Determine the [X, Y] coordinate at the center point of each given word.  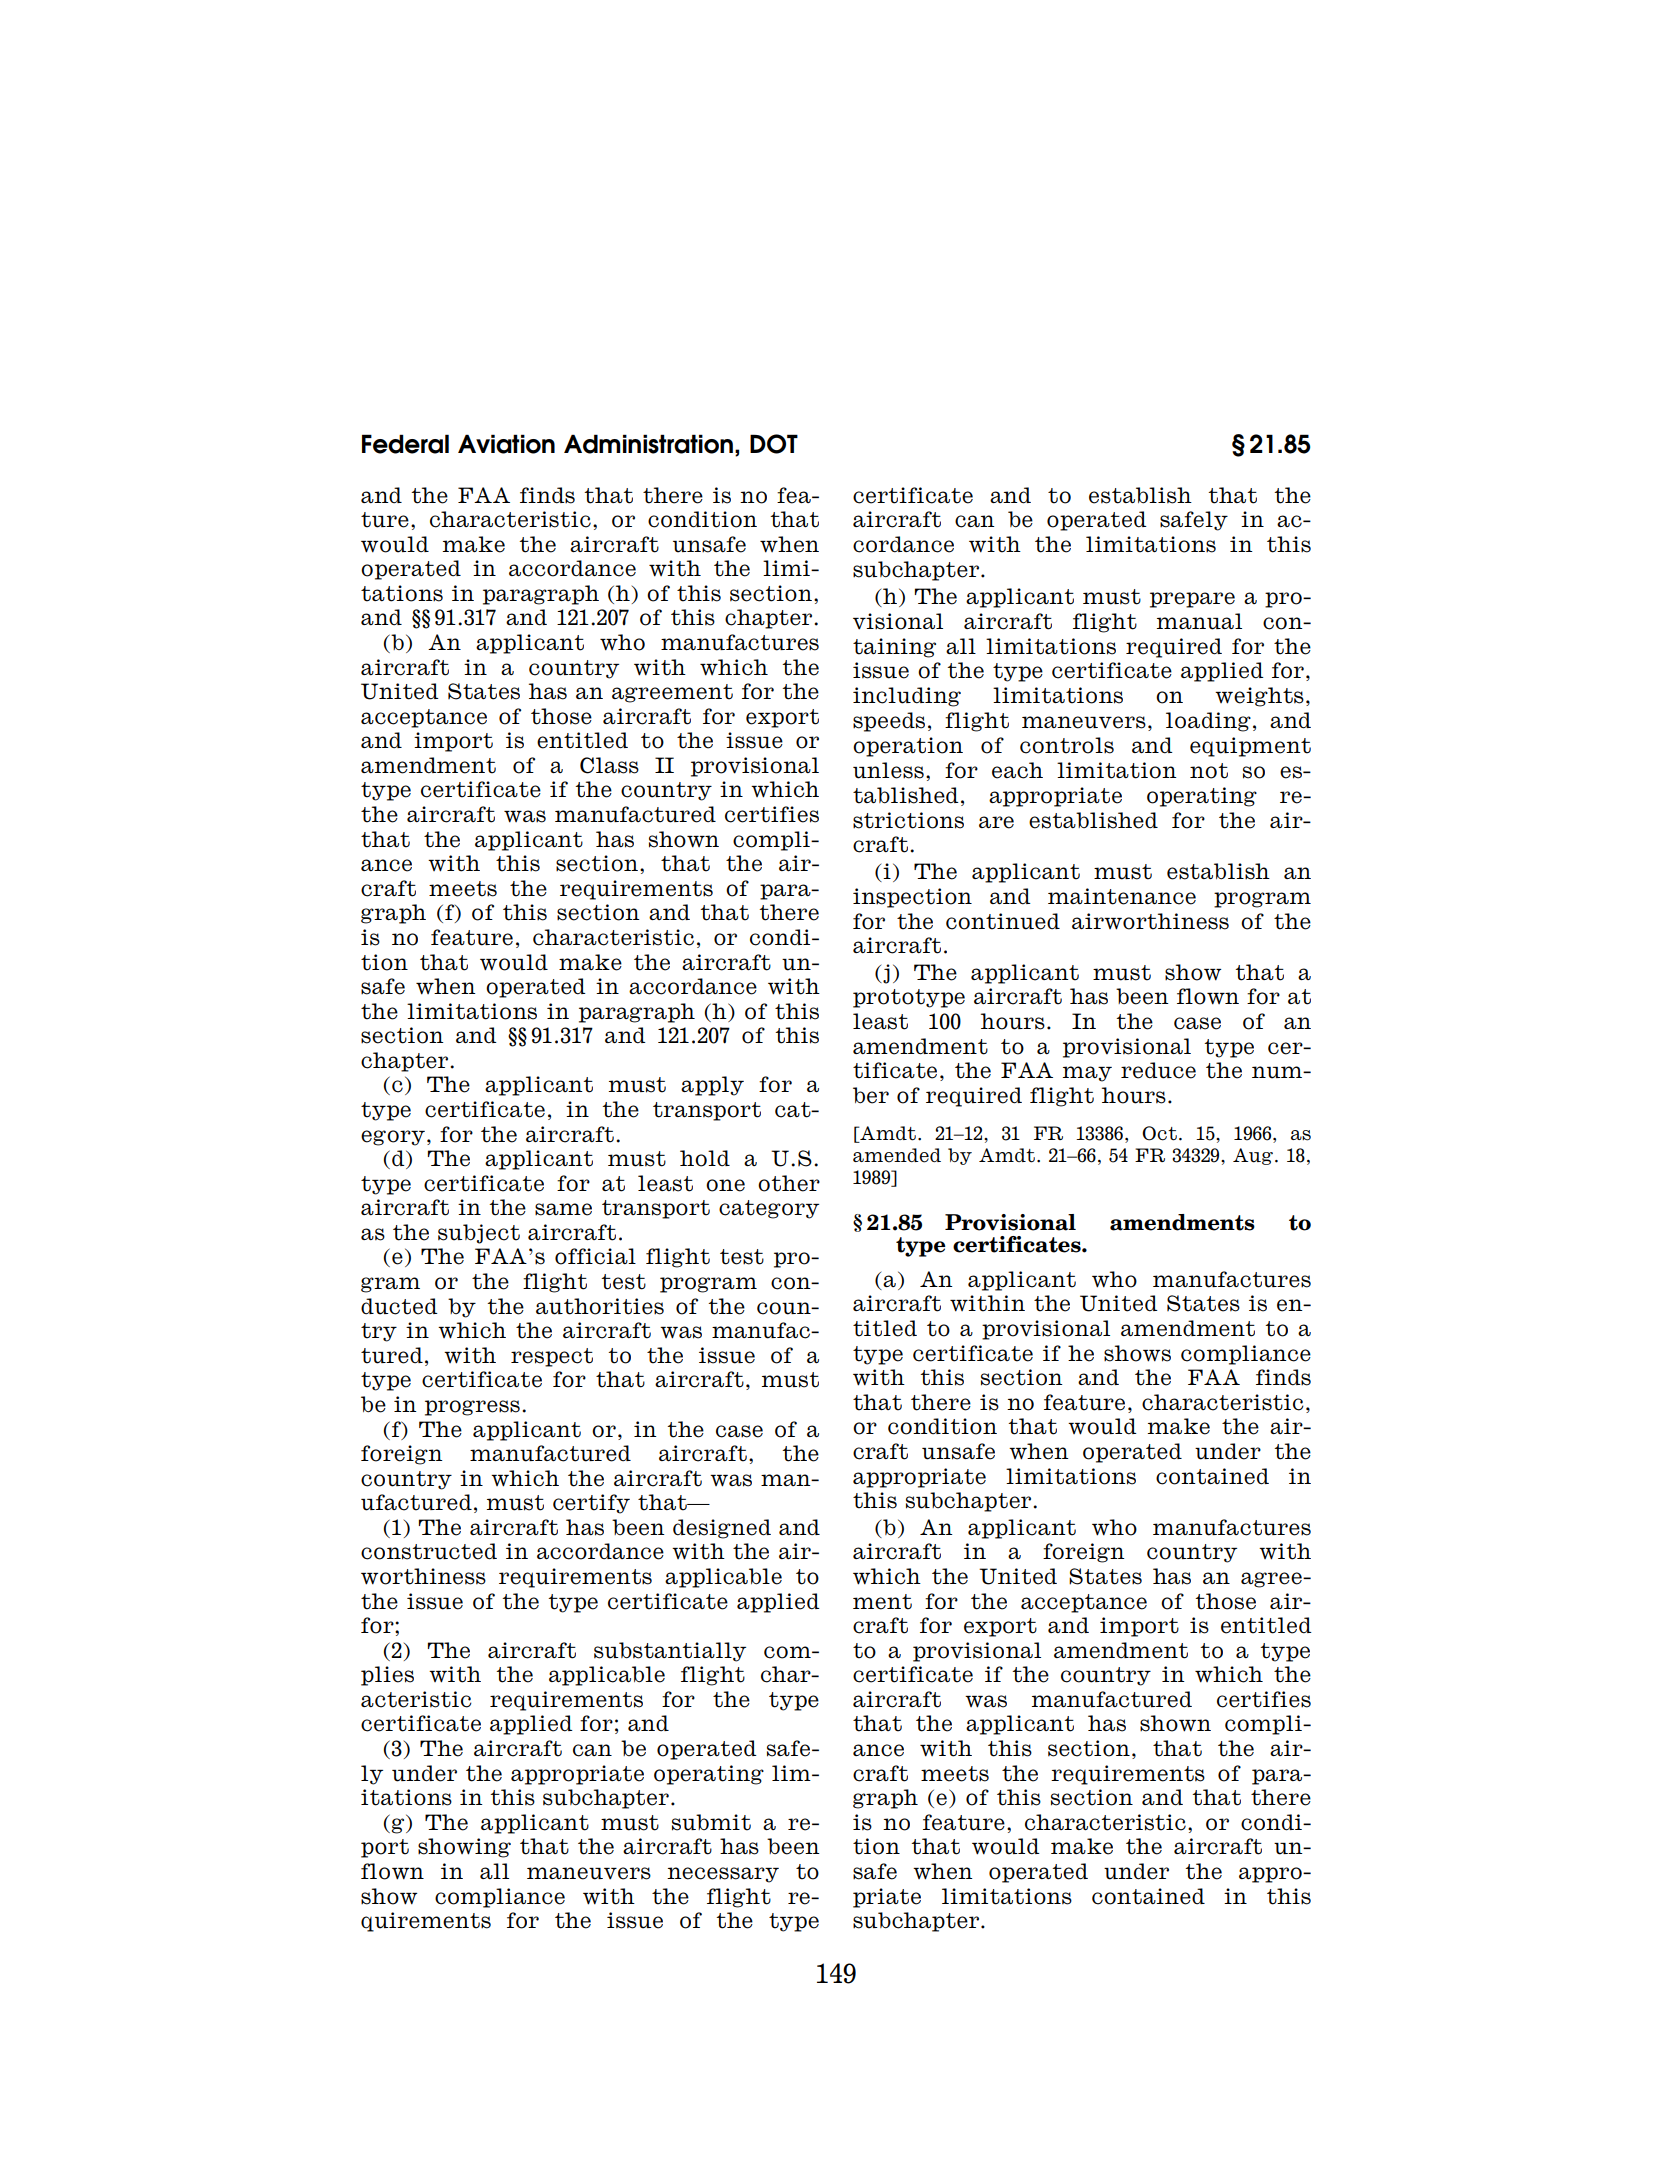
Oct [1159, 1133]
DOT [774, 444]
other [789, 1183]
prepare [1192, 600]
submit [711, 1822]
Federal [405, 444]
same [563, 1209]
